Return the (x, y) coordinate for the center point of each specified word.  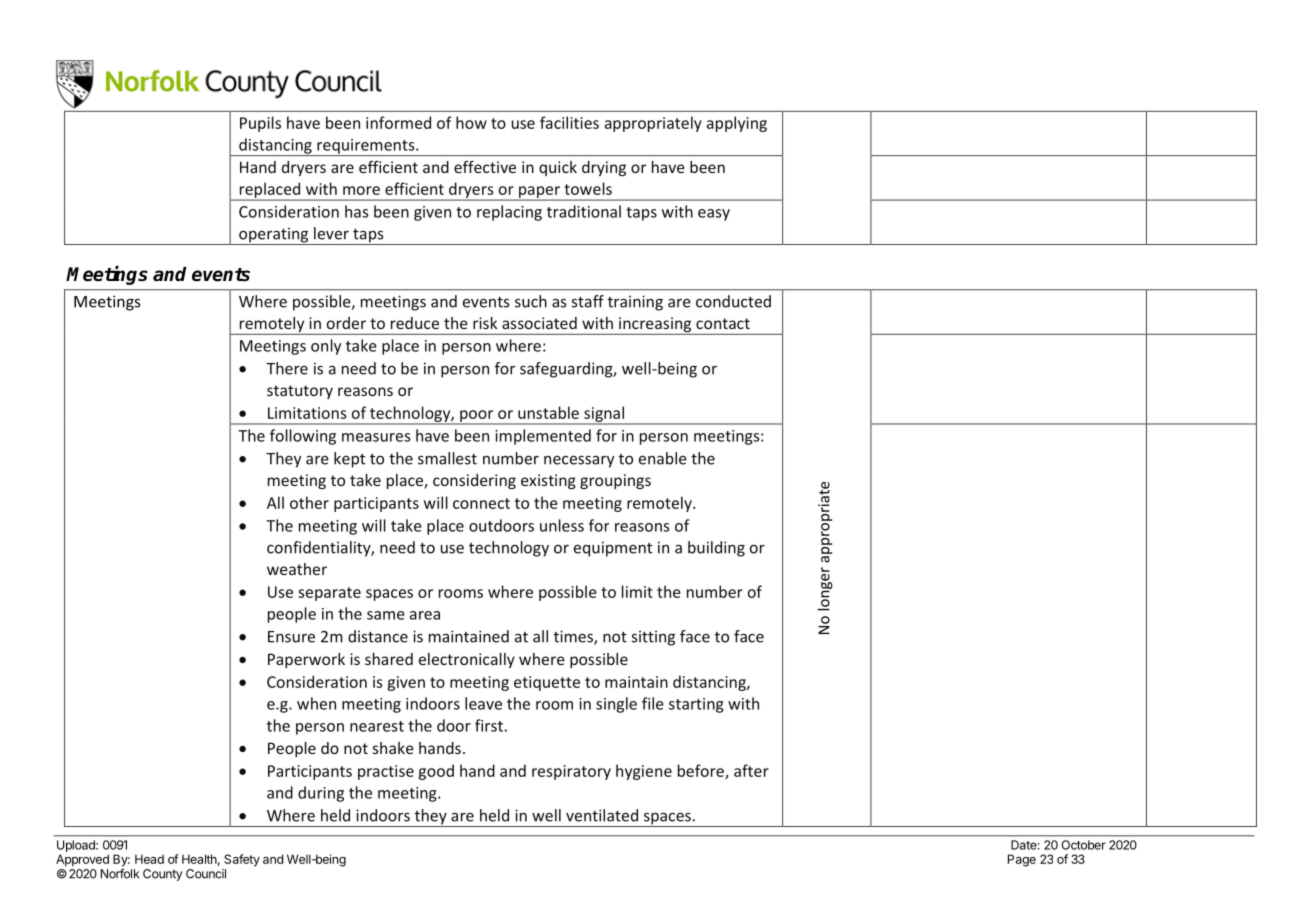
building (716, 549)
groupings (615, 481)
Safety (242, 860)
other (309, 502)
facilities (569, 122)
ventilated (602, 815)
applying (737, 124)
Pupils (260, 124)
